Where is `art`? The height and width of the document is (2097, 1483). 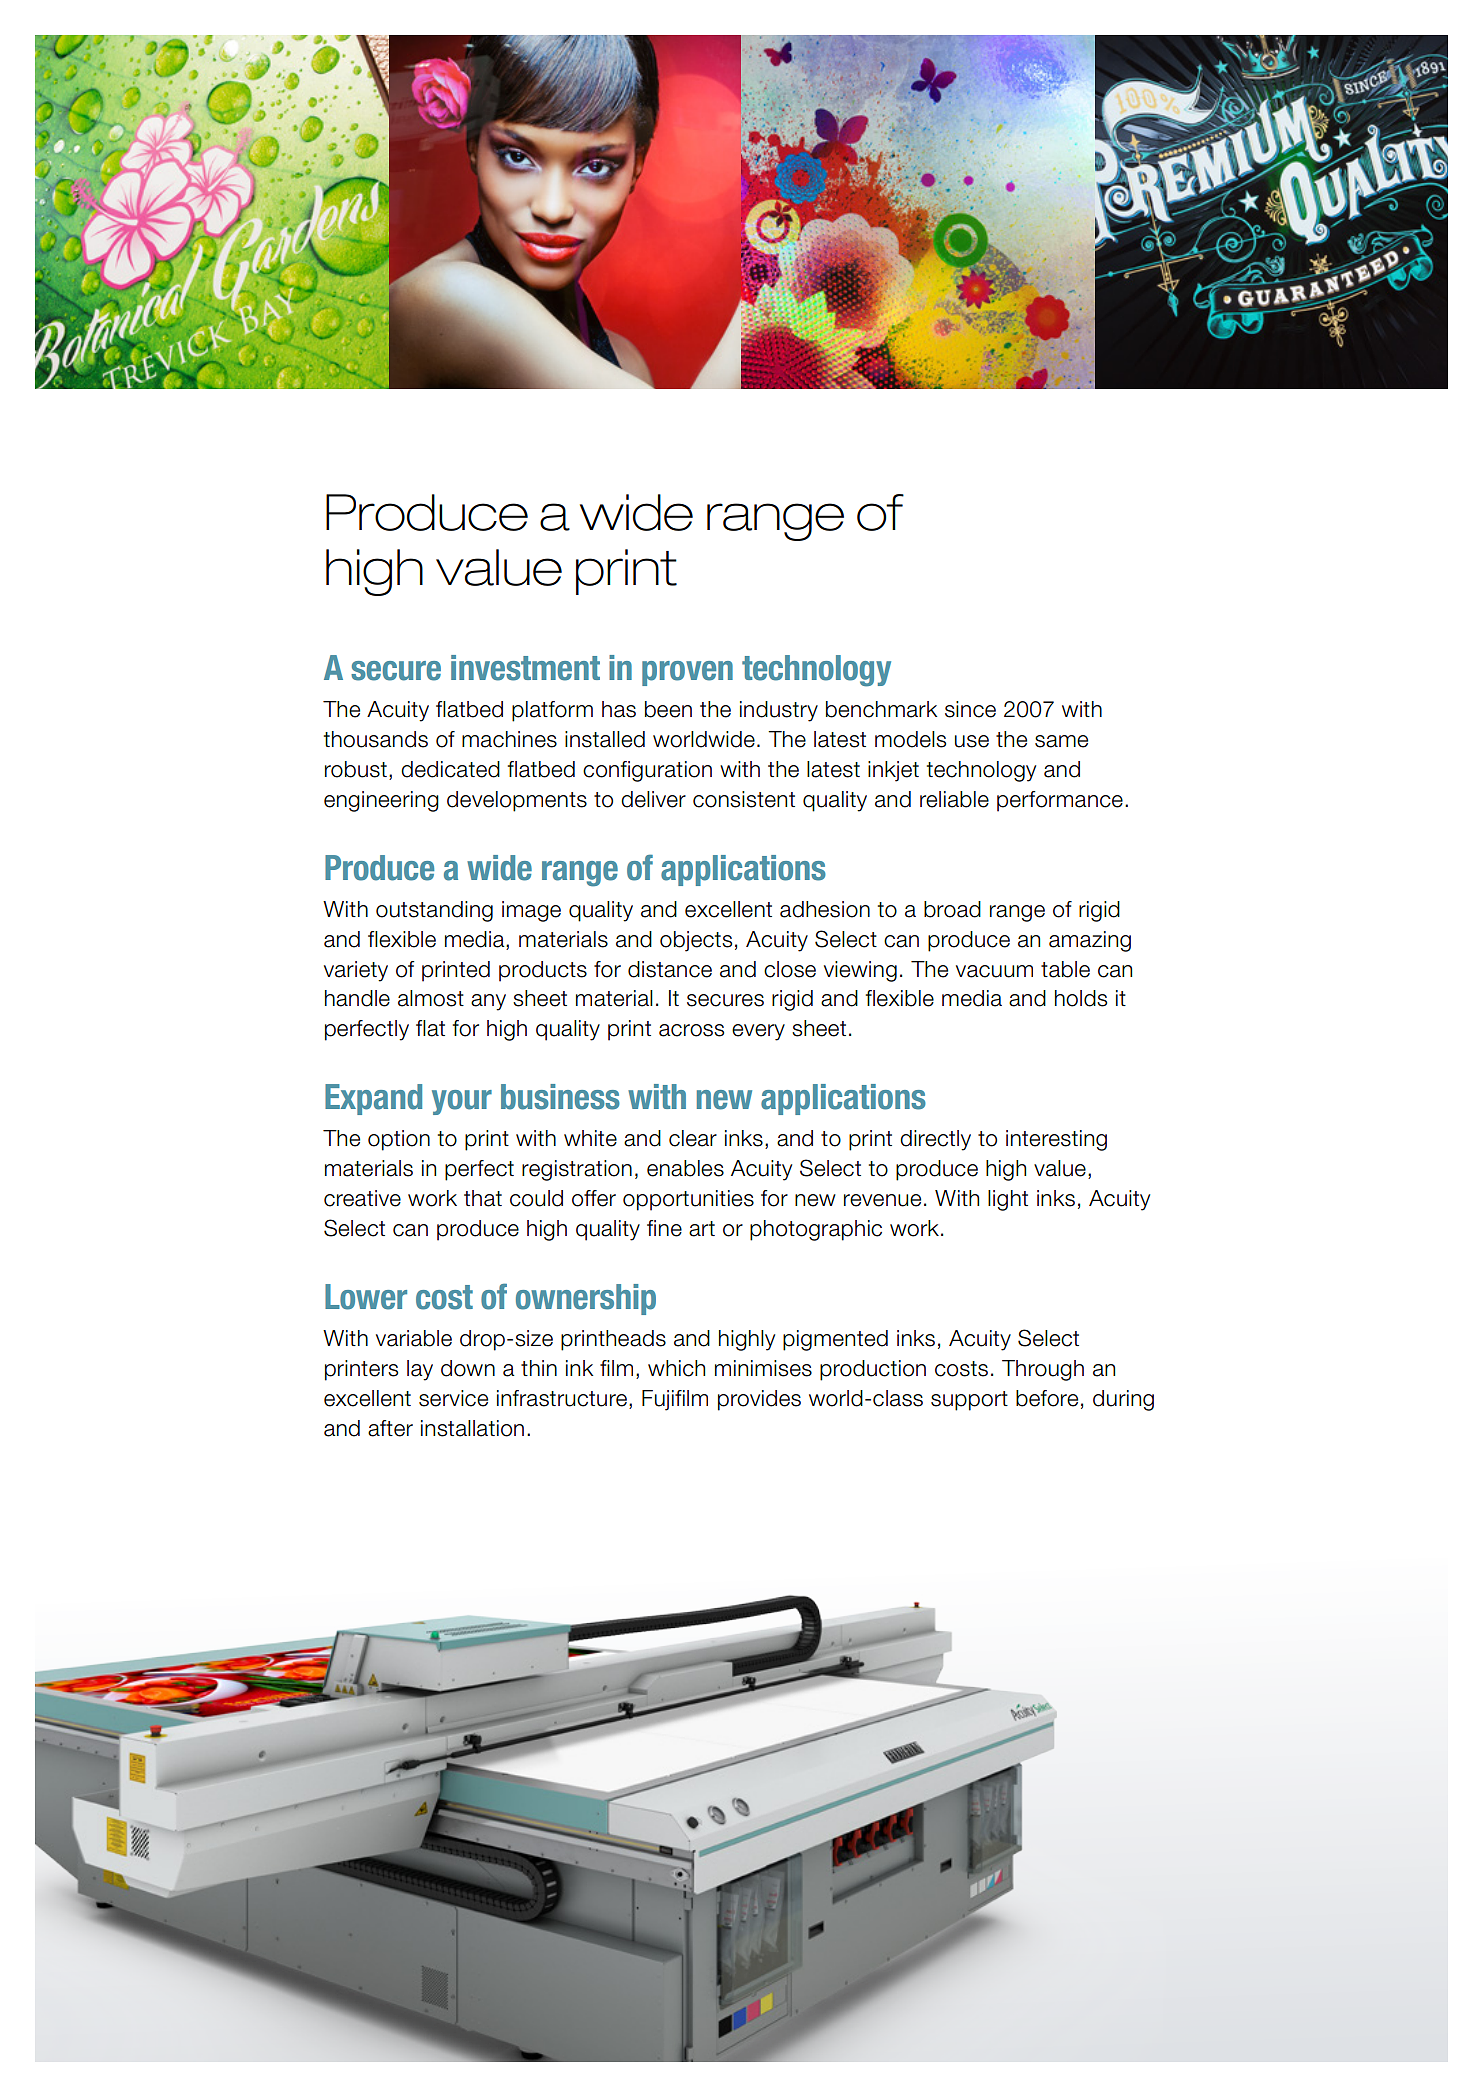 art is located at coordinates (702, 1229).
